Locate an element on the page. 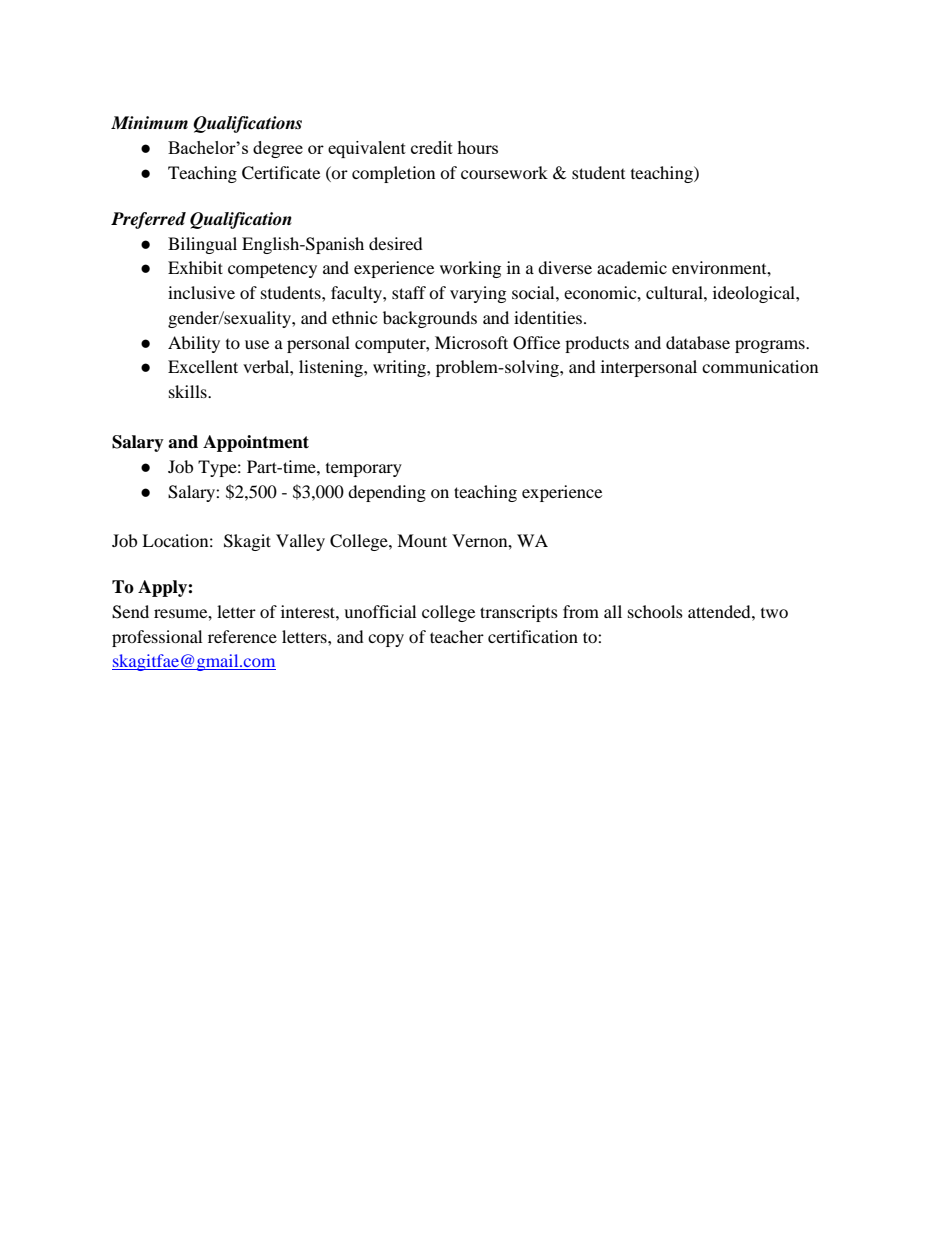  academic is located at coordinates (632, 267).
